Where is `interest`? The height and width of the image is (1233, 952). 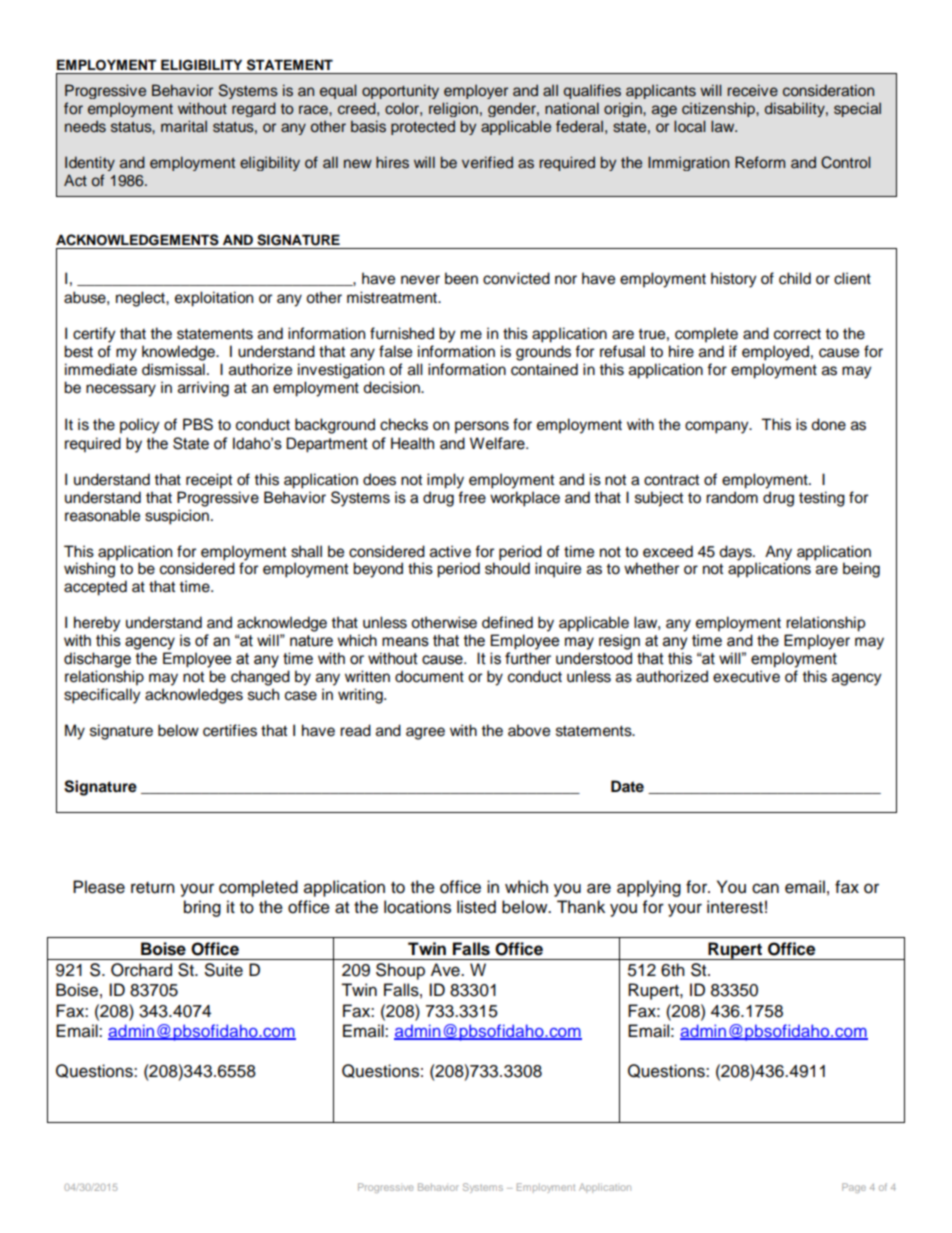
interest is located at coordinates (735, 907).
